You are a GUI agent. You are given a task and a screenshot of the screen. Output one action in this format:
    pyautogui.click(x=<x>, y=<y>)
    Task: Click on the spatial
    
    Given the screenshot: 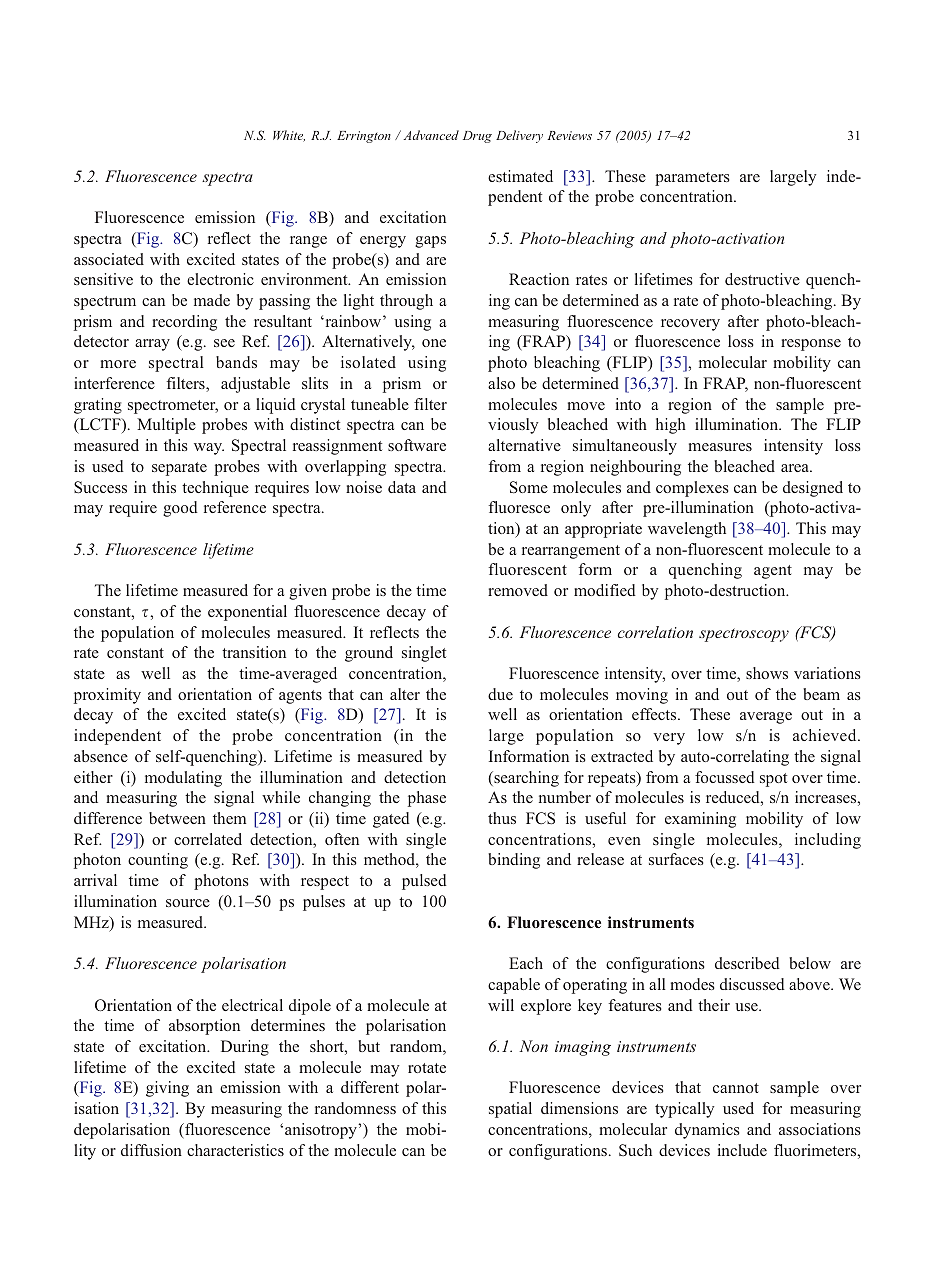 What is the action you would take?
    pyautogui.click(x=510, y=1110)
